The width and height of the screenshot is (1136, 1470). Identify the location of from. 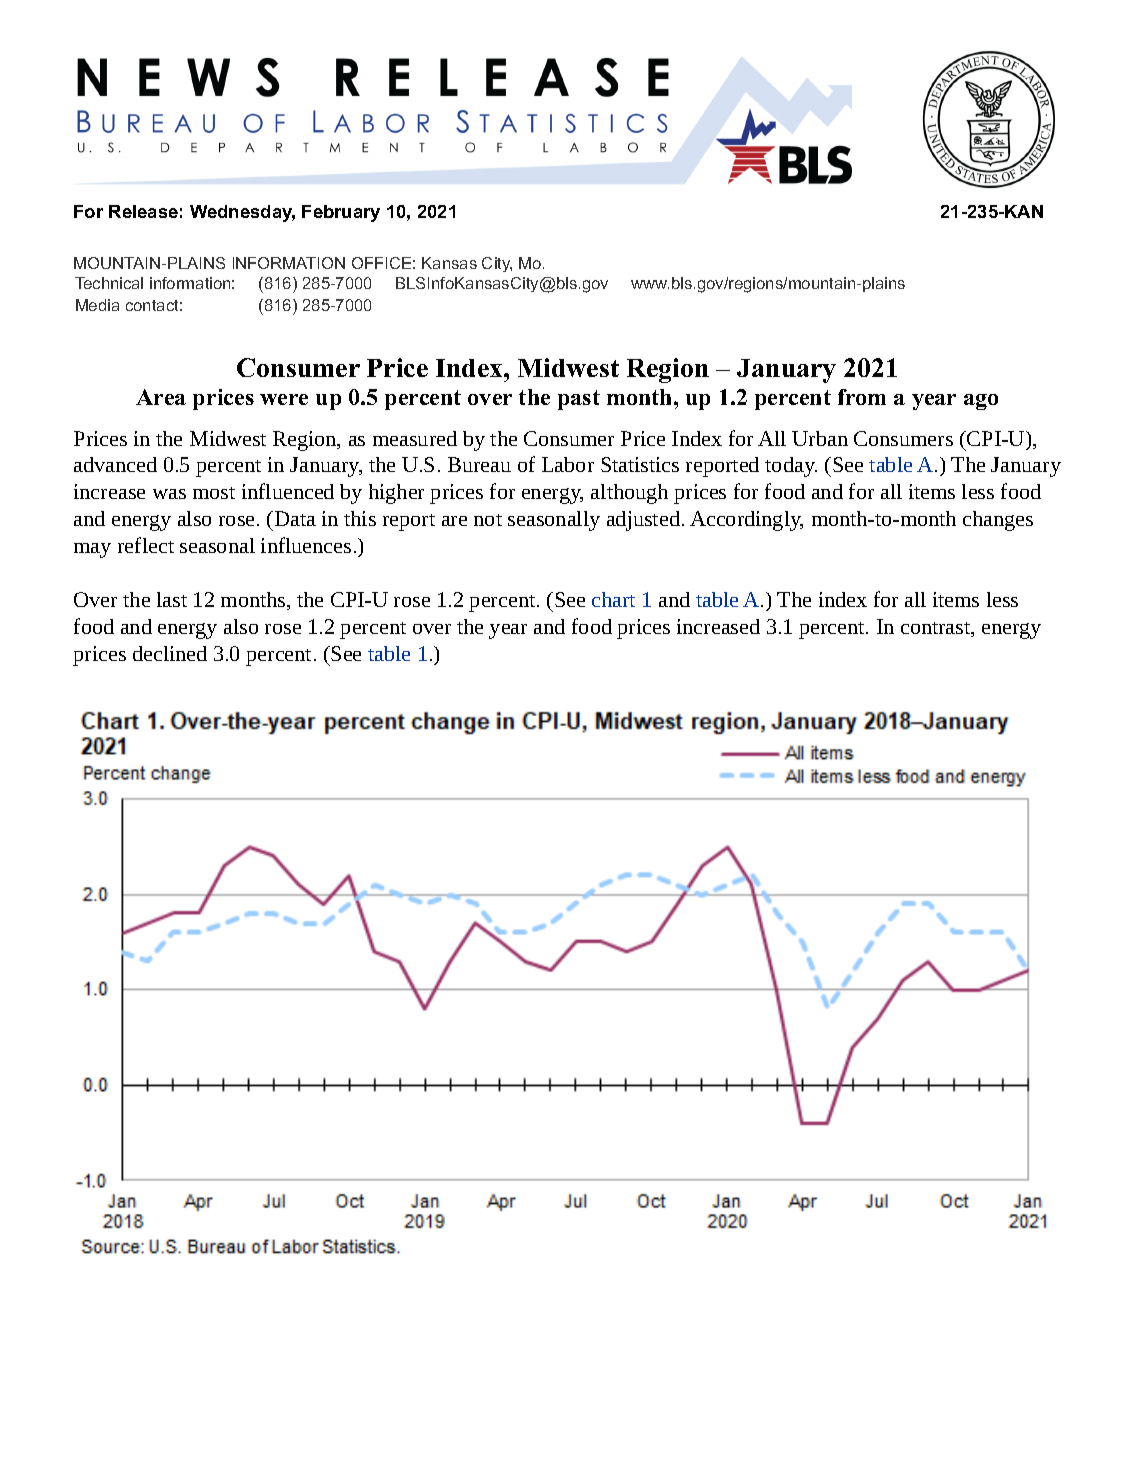
(862, 397).
